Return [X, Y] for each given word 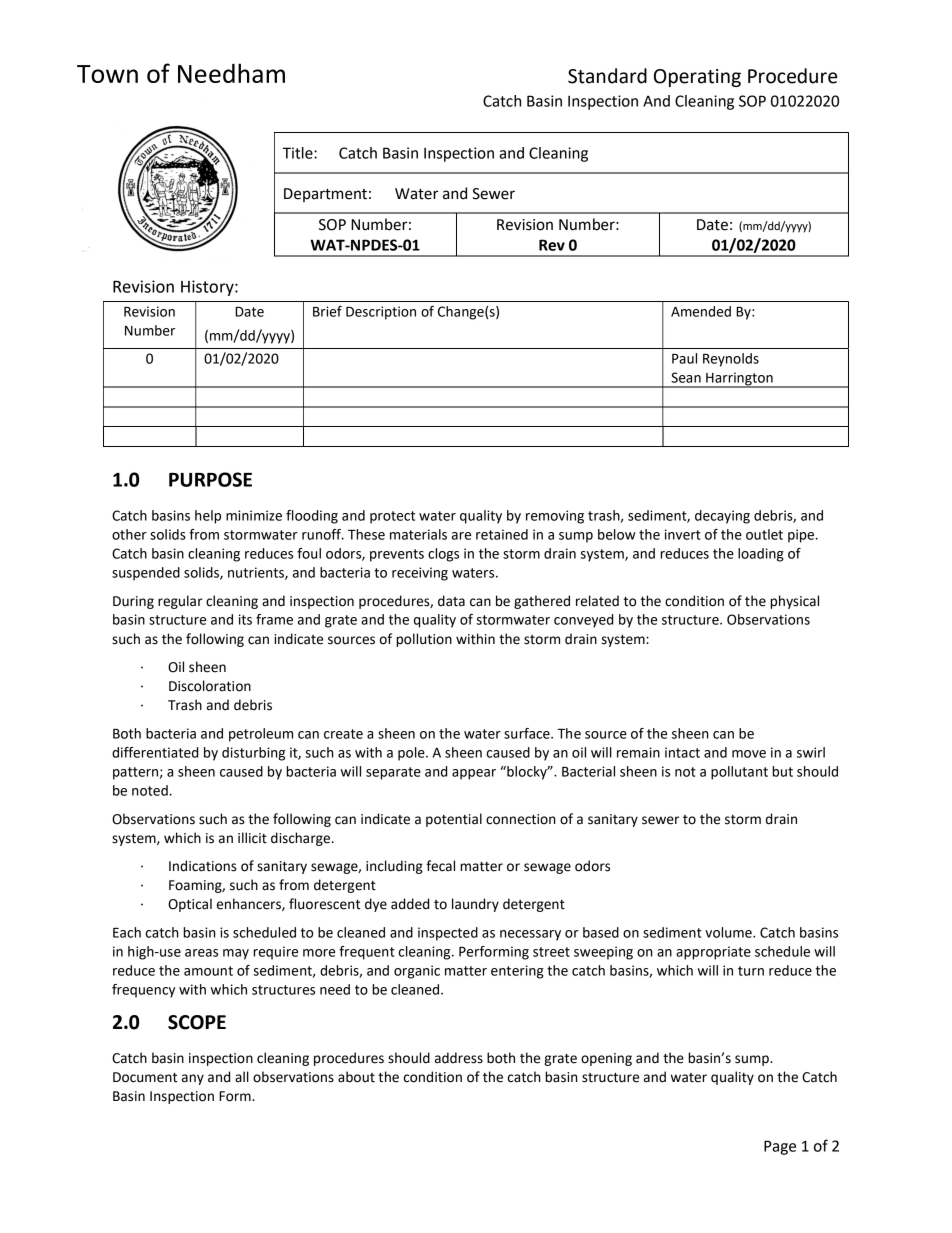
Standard [607, 76]
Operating [697, 78]
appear [474, 774]
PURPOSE [210, 479]
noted [150, 790]
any [193, 1079]
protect [392, 517]
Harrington [739, 380]
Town [107, 74]
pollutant [739, 773]
